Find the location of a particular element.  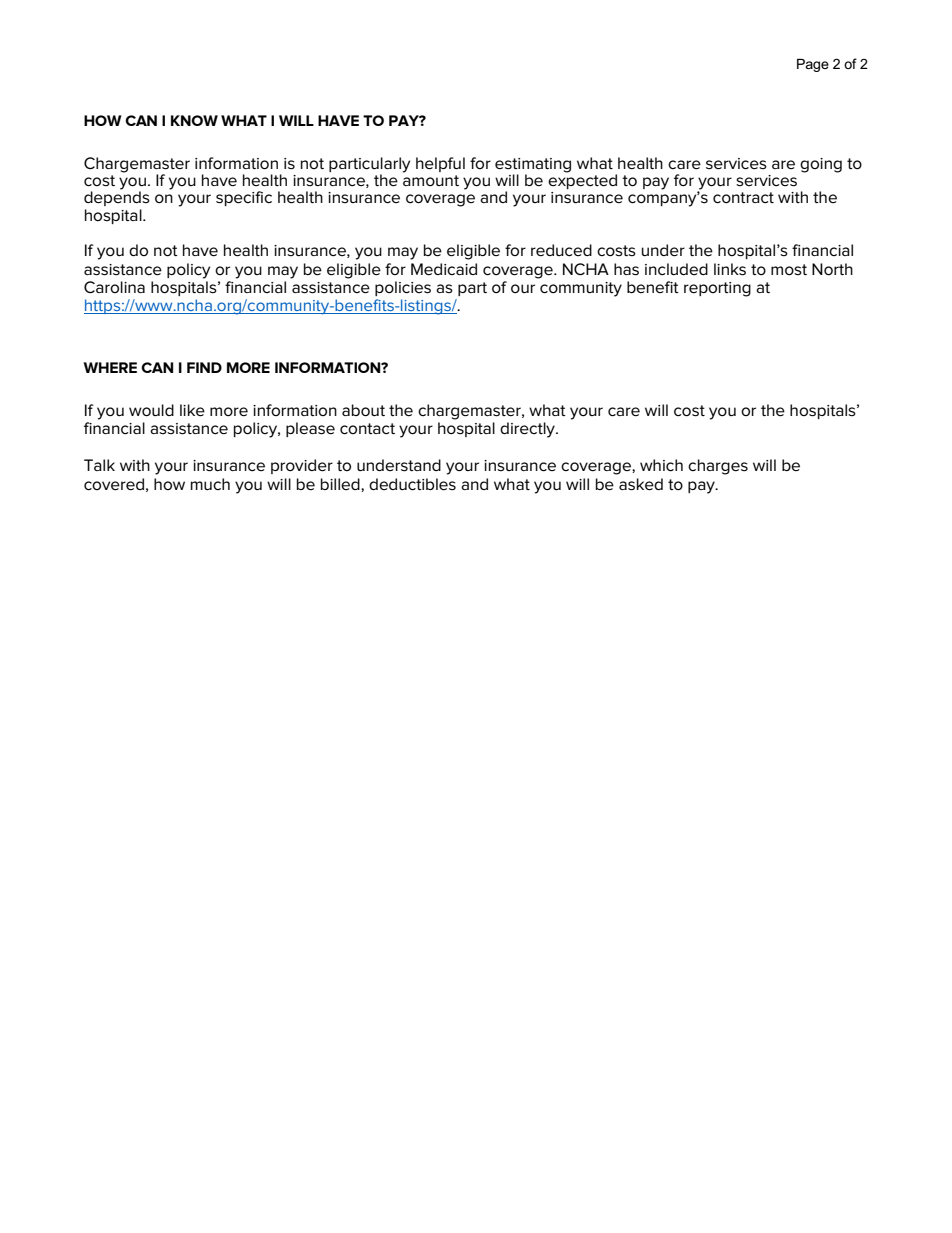

helpful is located at coordinates (440, 164).
